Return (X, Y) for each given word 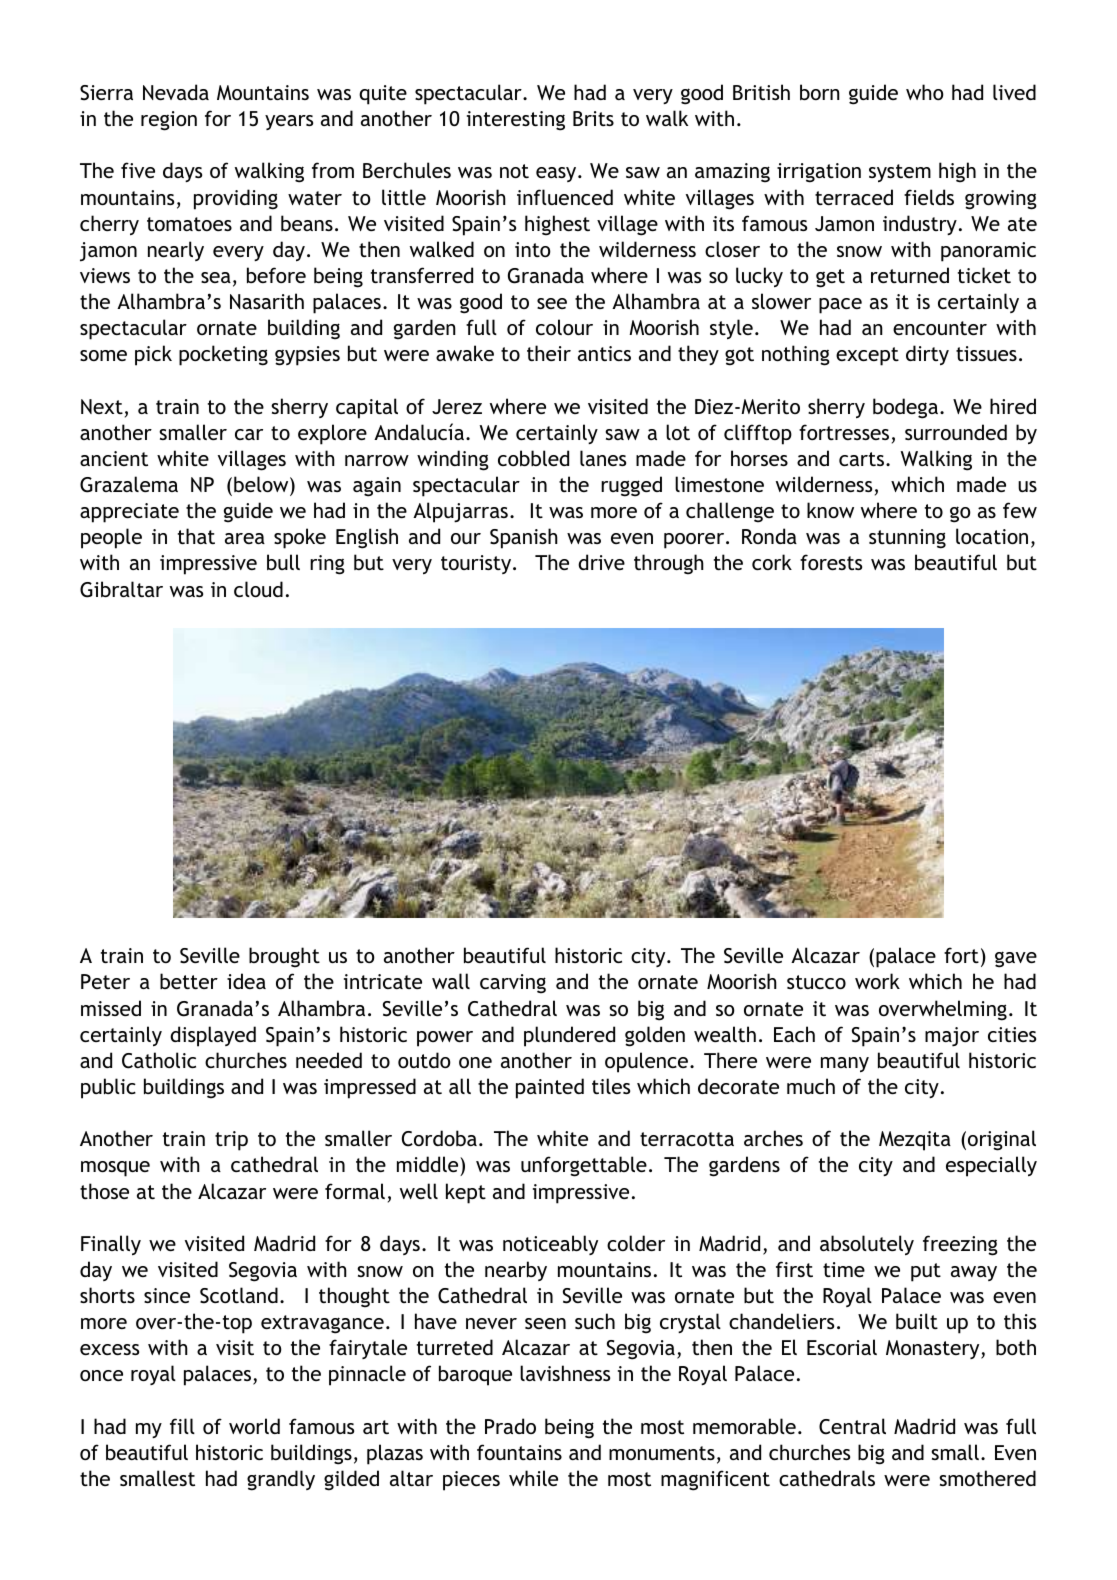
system (900, 173)
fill (182, 1426)
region (169, 121)
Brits (593, 118)
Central (852, 1426)
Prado (510, 1426)
